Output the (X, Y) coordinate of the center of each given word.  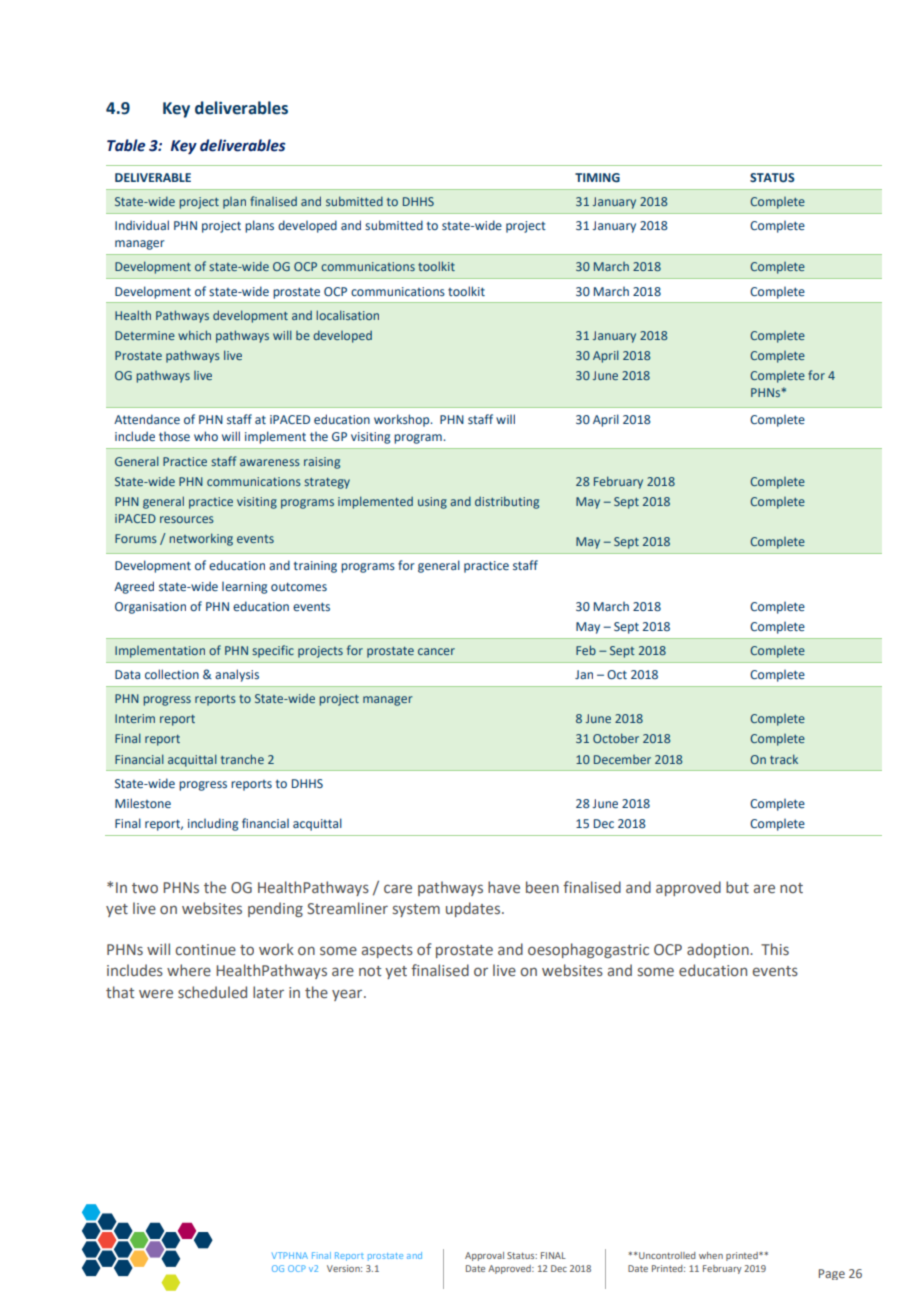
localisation (347, 315)
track (784, 759)
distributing (507, 502)
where (189, 970)
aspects (387, 951)
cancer (436, 651)
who (206, 436)
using (432, 503)
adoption (719, 950)
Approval (484, 1256)
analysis (237, 675)
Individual (142, 225)
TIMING (597, 177)
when (711, 1255)
